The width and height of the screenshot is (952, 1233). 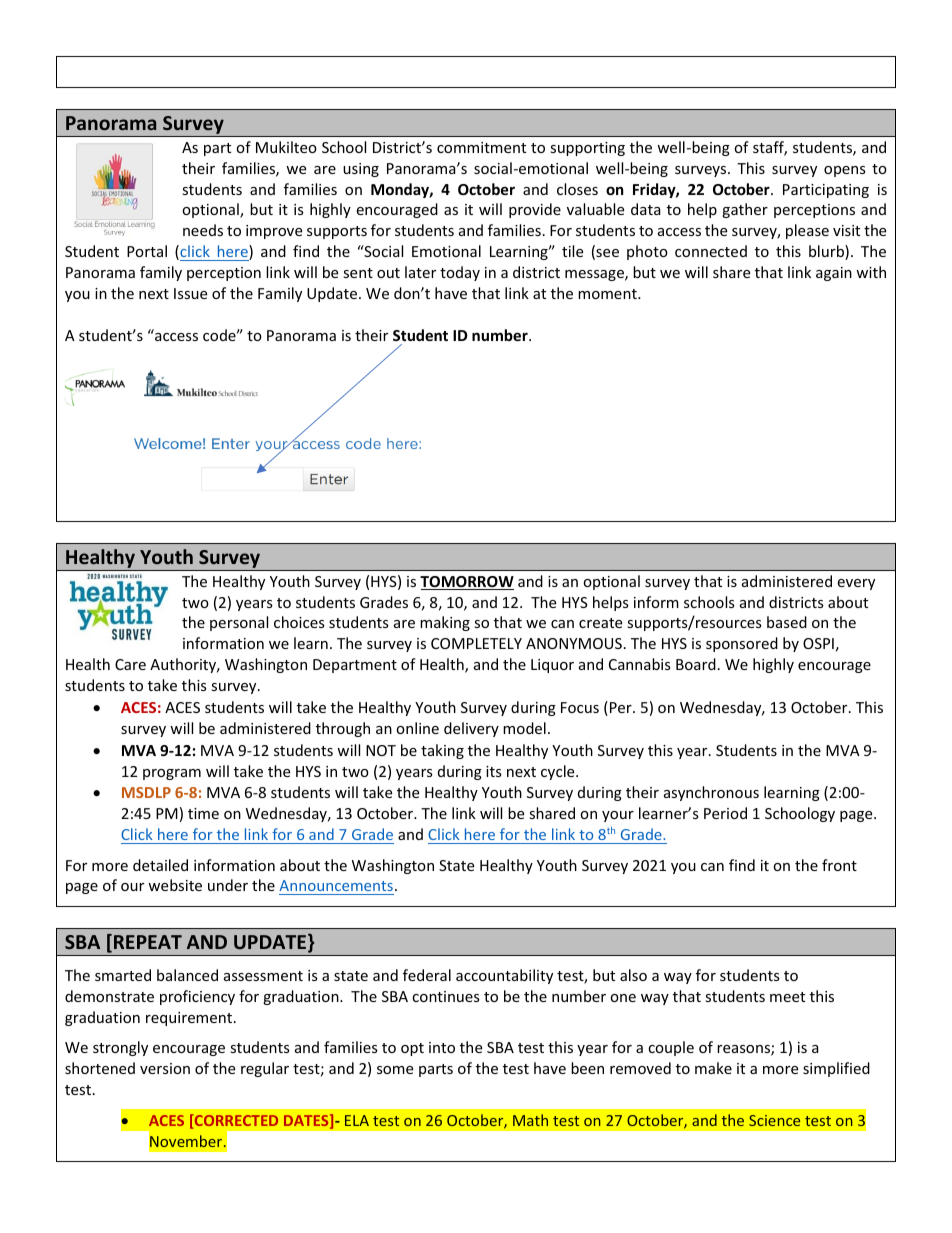 I want to click on gather, so click(x=745, y=210).
